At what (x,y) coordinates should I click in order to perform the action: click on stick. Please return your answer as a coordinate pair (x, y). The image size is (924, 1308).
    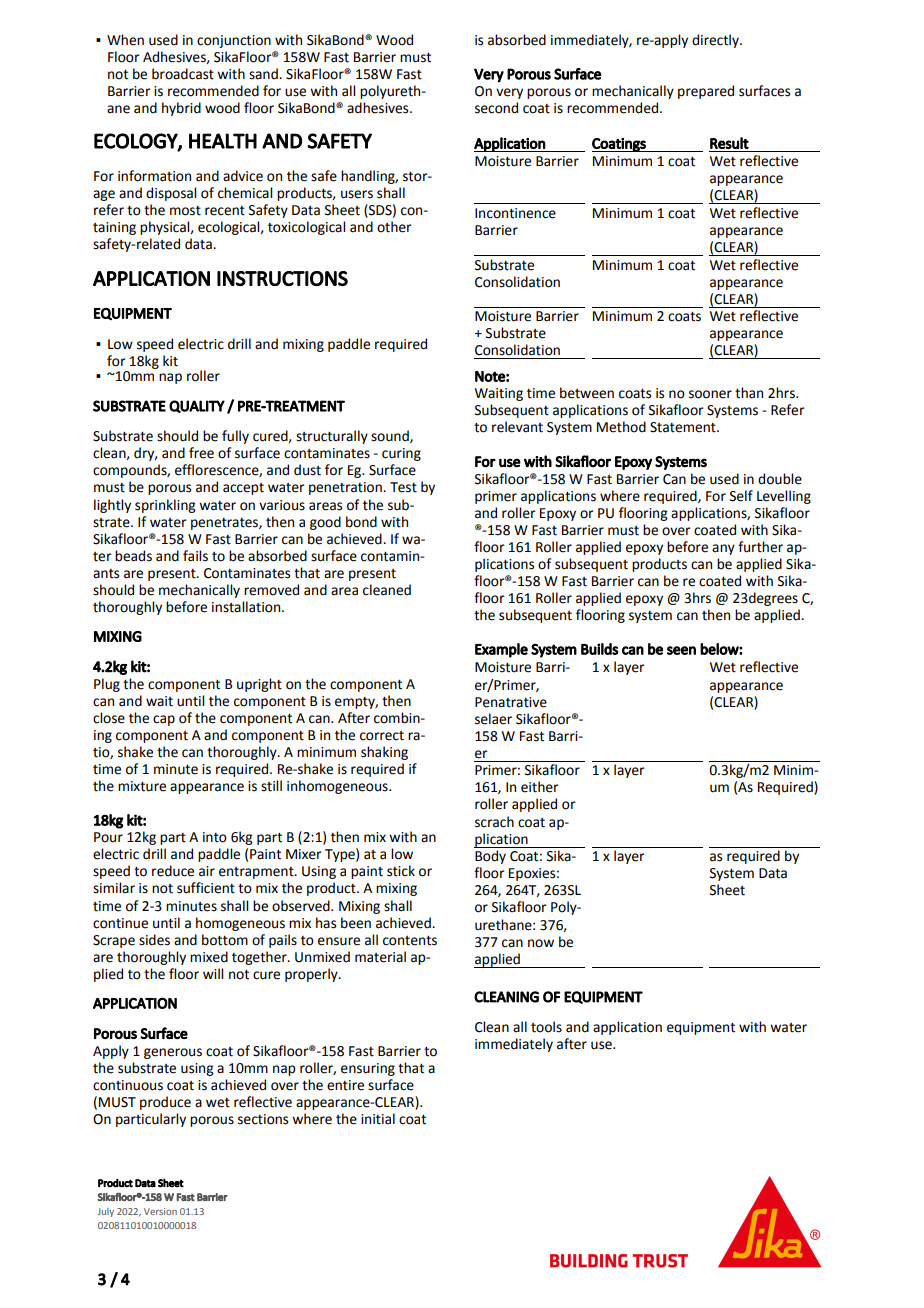
    Looking at the image, I should click on (401, 871).
